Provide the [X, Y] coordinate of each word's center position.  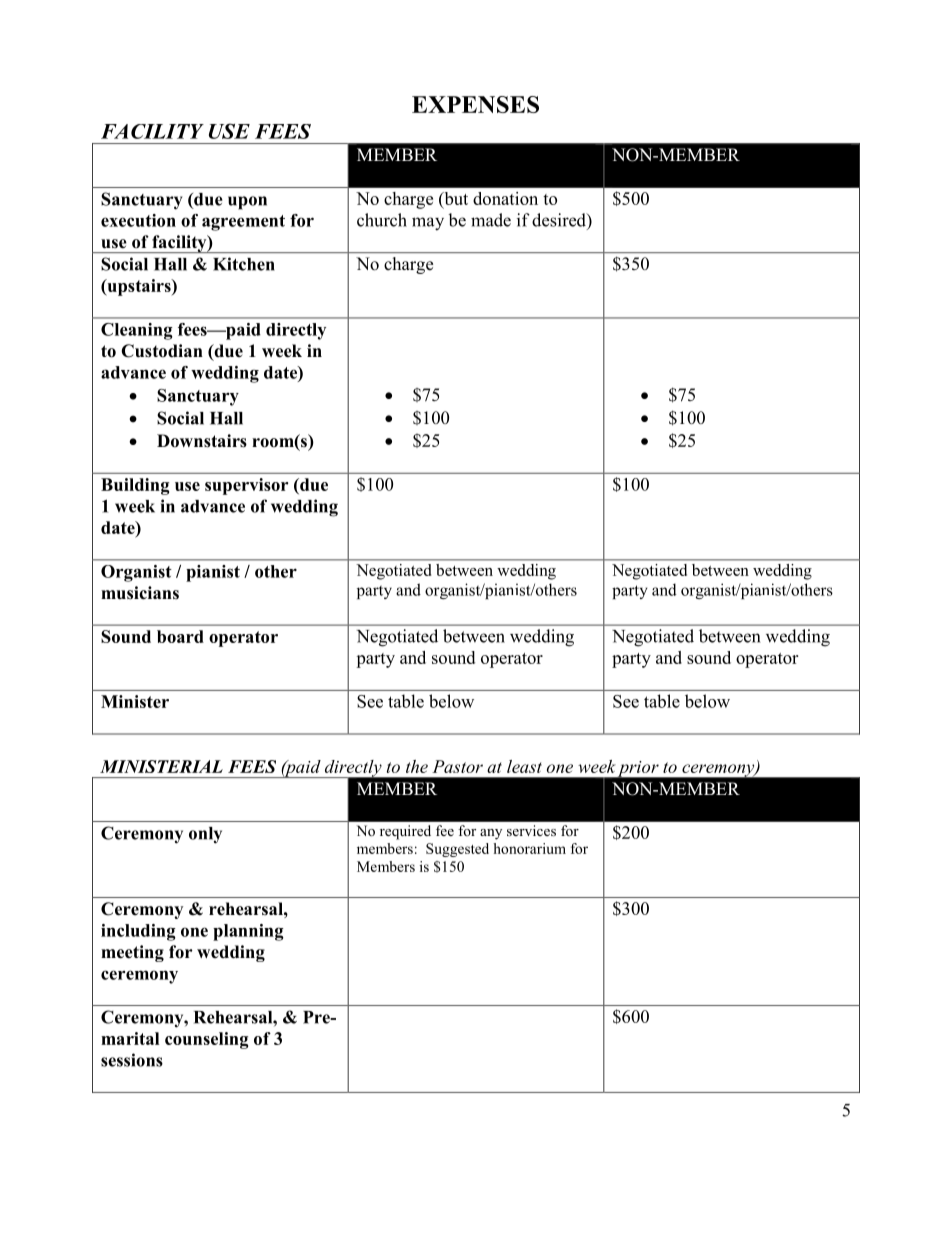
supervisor [246, 486]
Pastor [457, 766]
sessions [132, 1060]
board [180, 636]
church [382, 220]
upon [247, 203]
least [524, 766]
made [491, 220]
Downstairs [202, 441]
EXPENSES [475, 104]
